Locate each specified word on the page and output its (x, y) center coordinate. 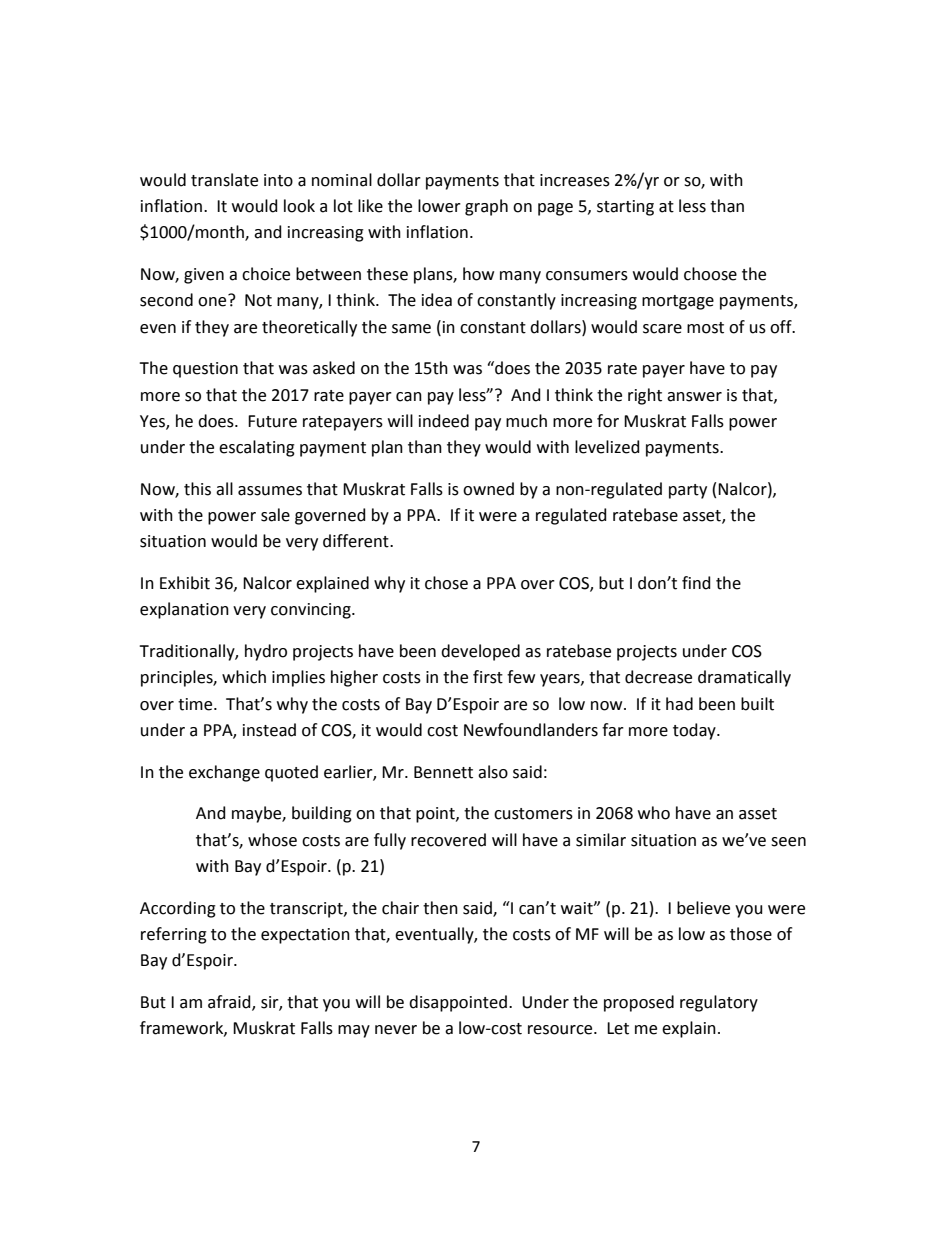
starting (625, 208)
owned (488, 489)
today (695, 731)
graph (486, 207)
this (197, 489)
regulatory (719, 1003)
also (493, 772)
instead (269, 730)
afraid (230, 1003)
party (688, 491)
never (396, 1030)
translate (224, 180)
